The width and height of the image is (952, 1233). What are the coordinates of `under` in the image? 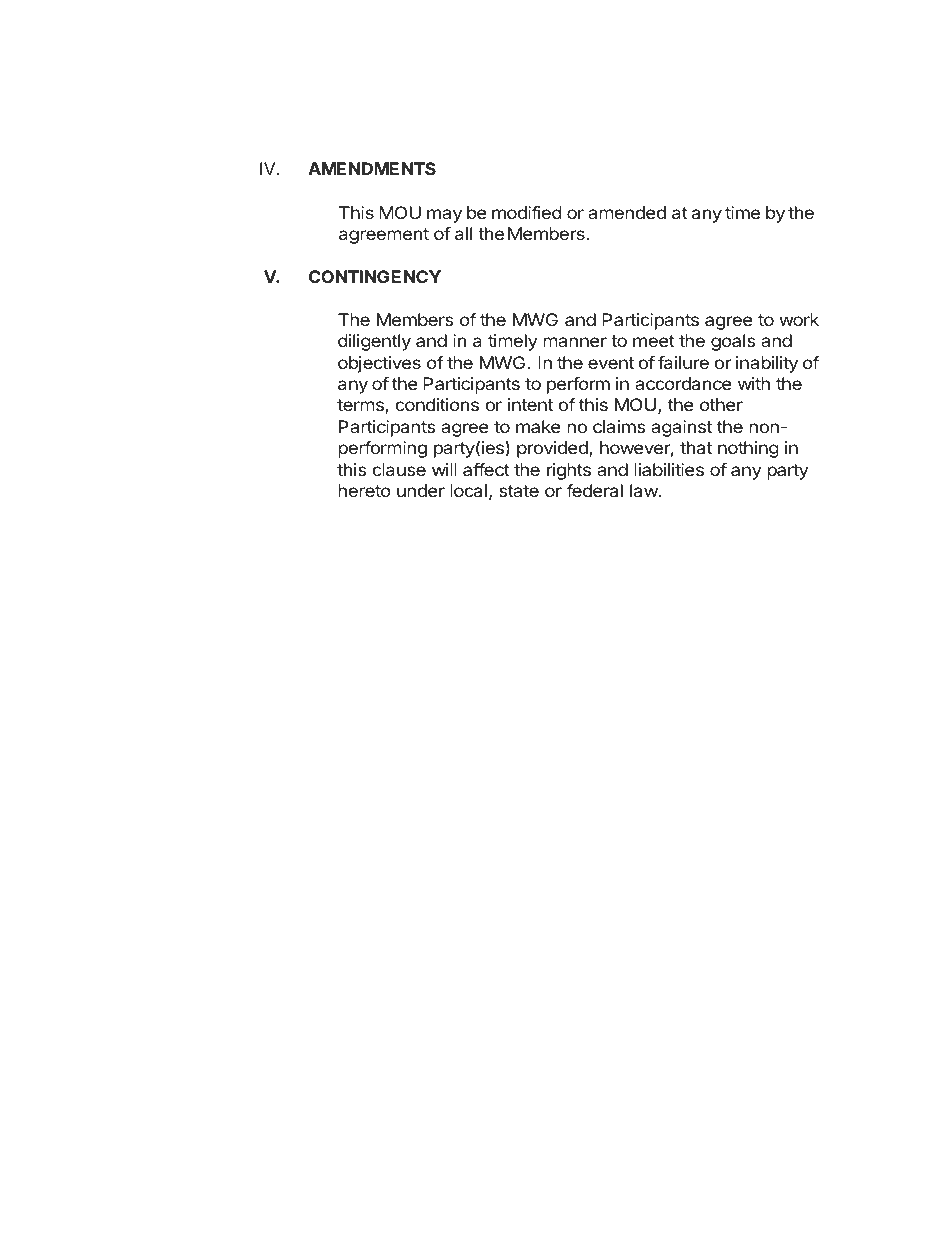 It's located at (421, 490).
